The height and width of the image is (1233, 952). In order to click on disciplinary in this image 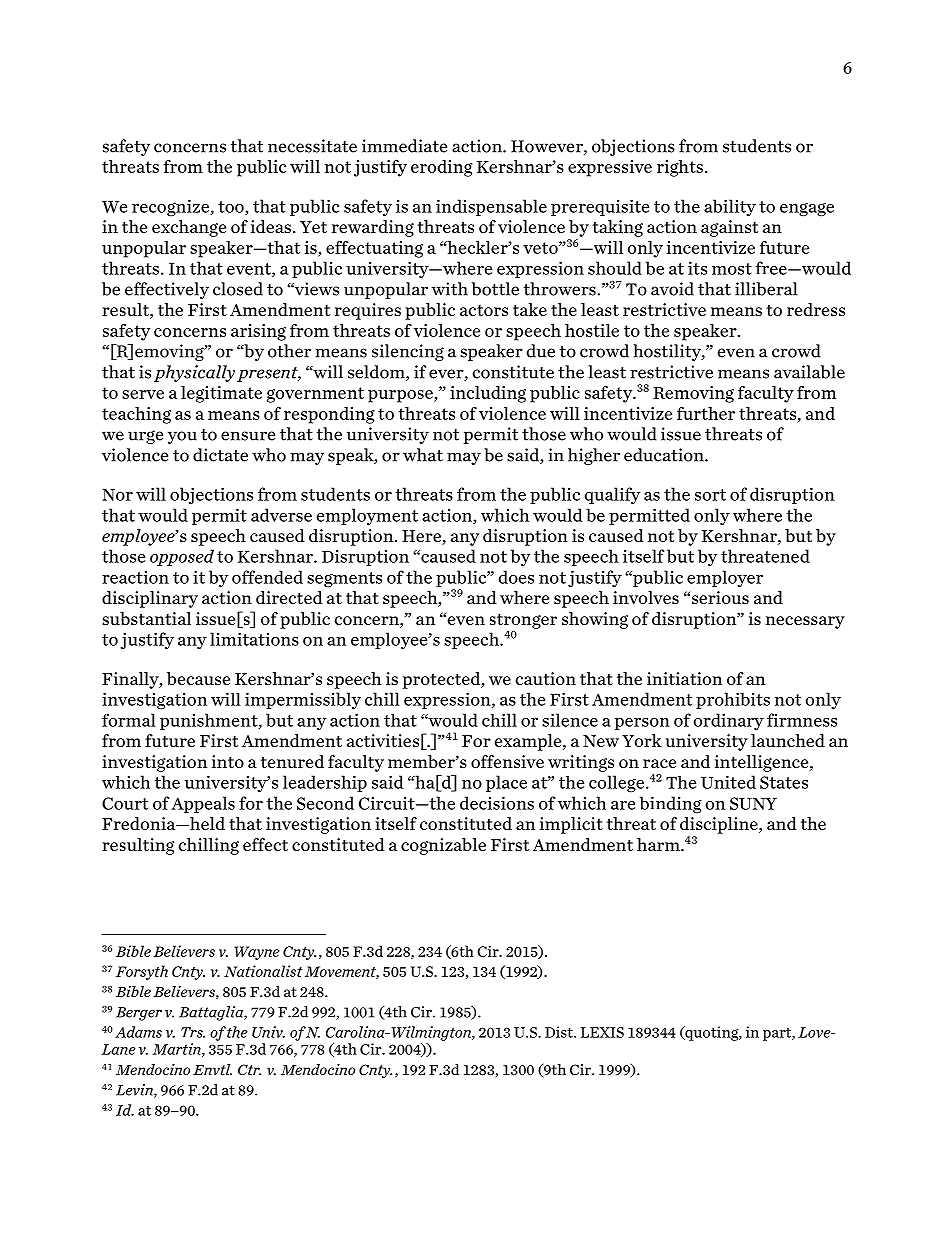, I will do `click(150, 599)`.
